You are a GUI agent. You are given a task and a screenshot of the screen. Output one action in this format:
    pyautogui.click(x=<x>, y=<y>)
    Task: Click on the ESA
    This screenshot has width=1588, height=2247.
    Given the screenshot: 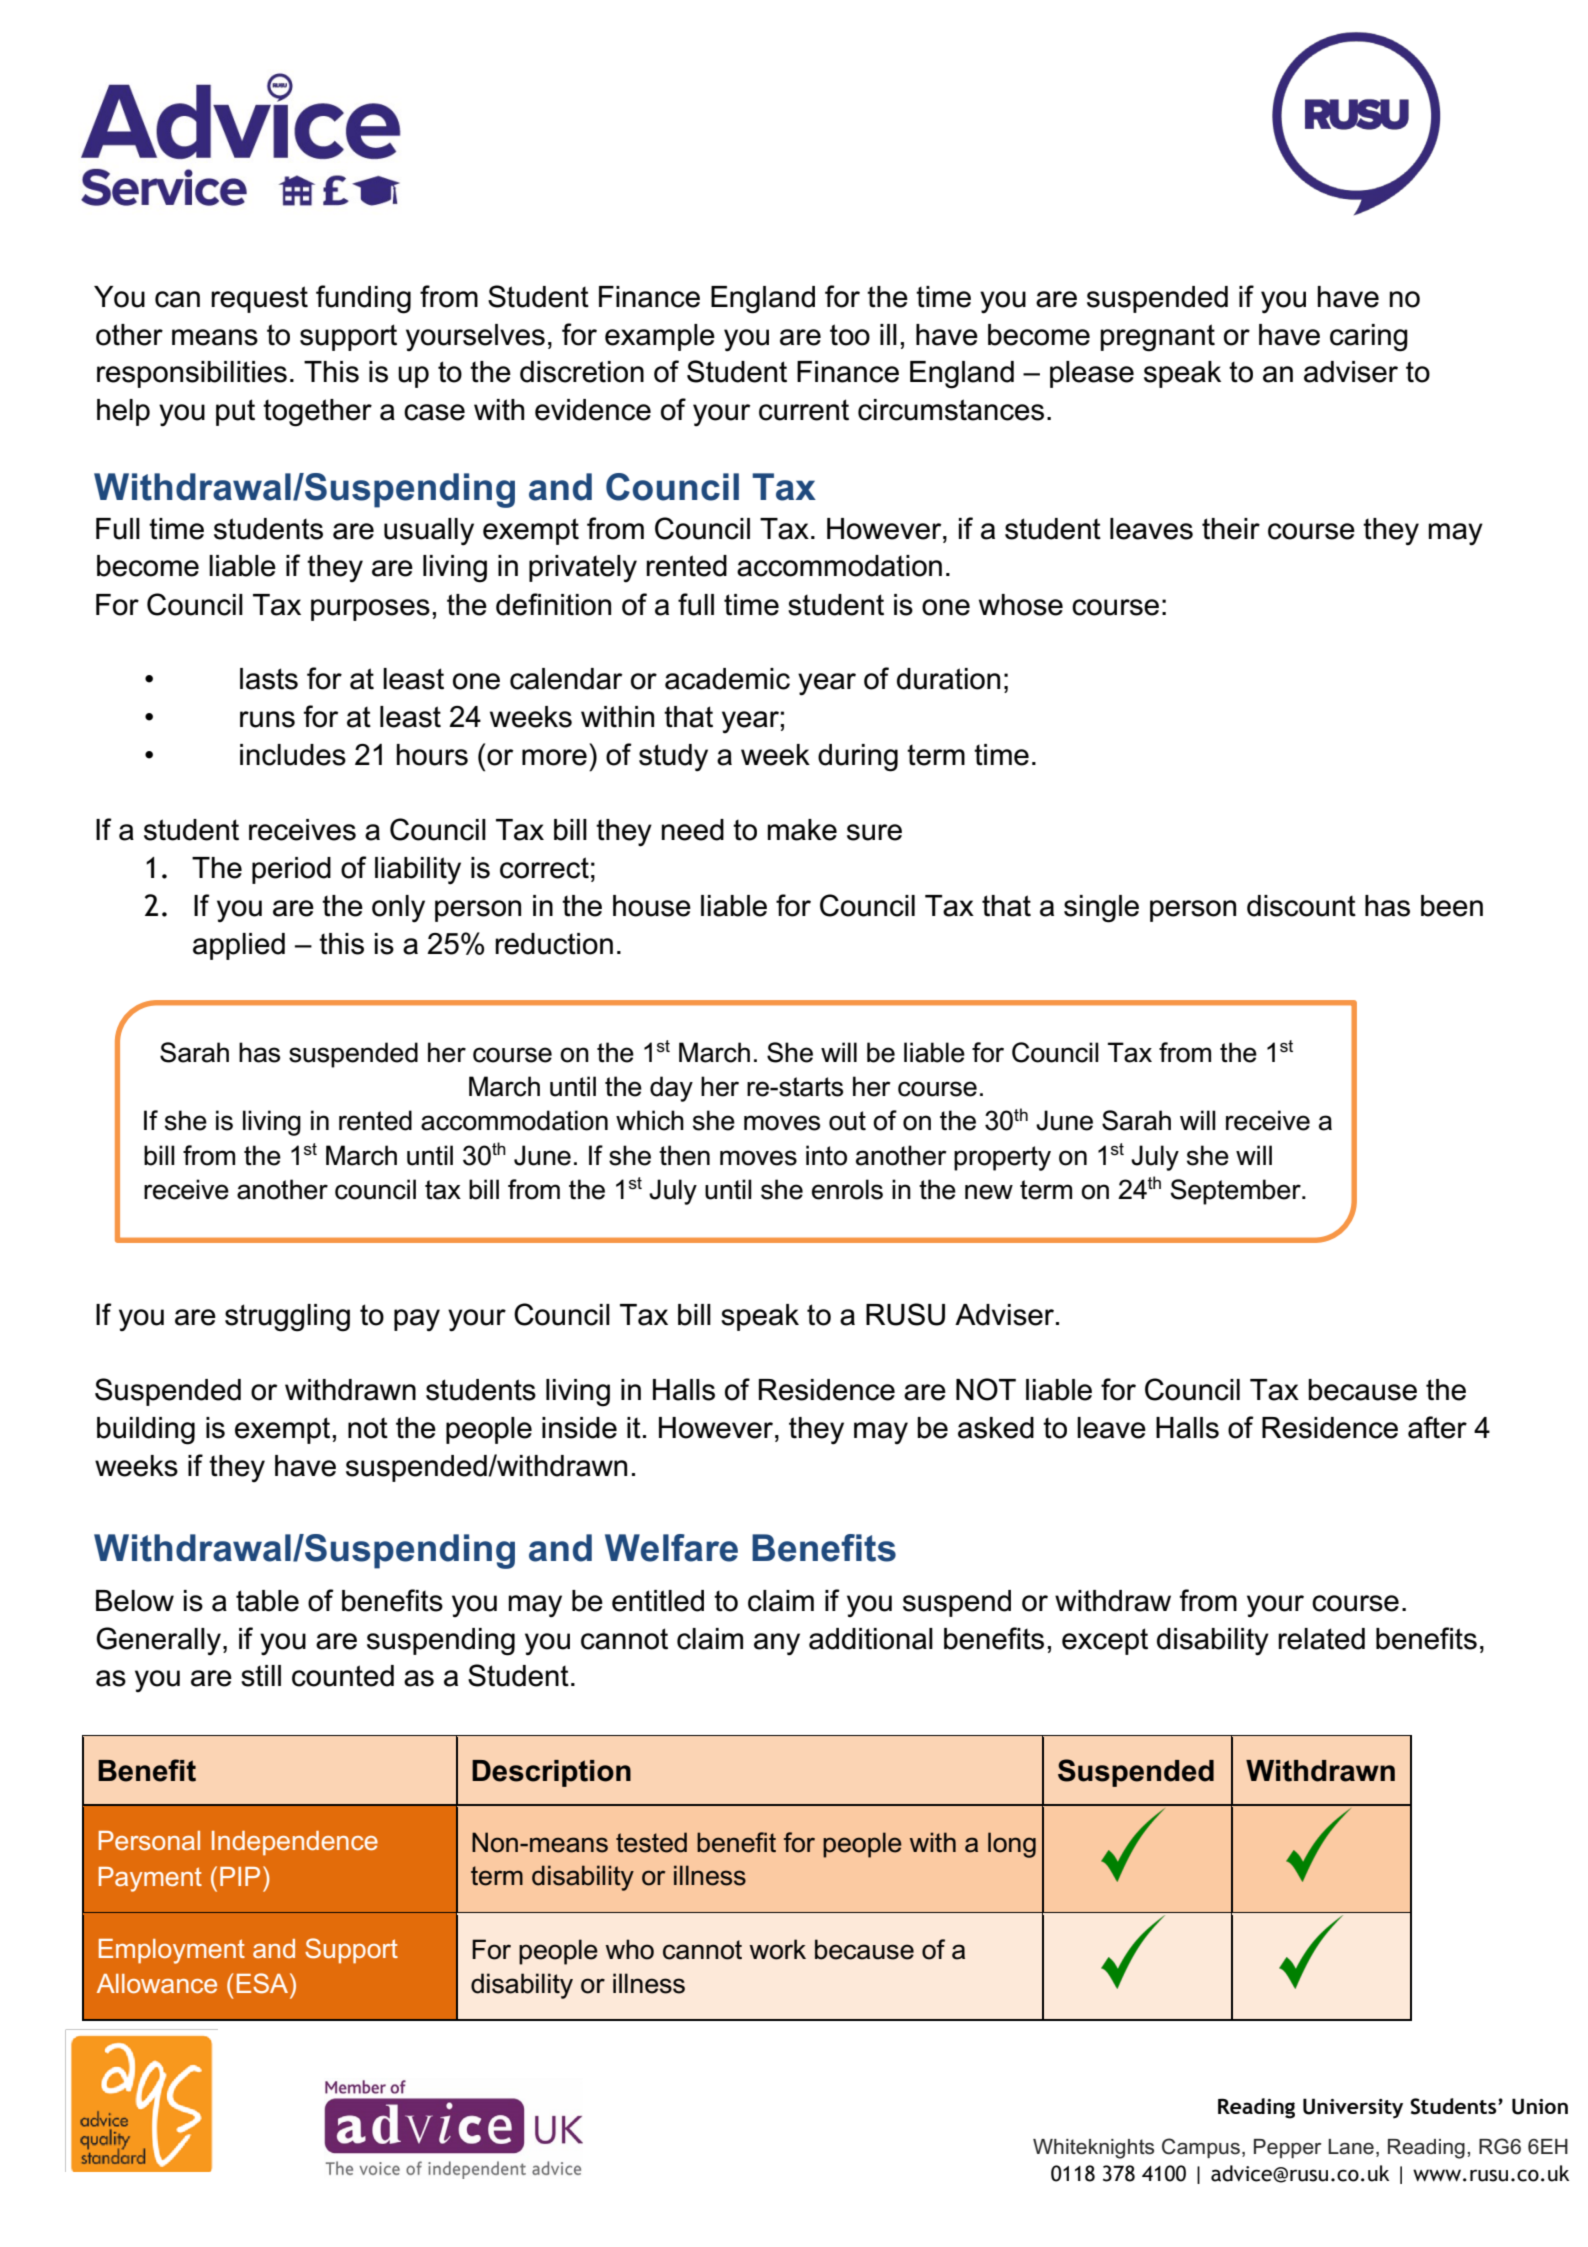 What is the action you would take?
    pyautogui.click(x=264, y=1983)
